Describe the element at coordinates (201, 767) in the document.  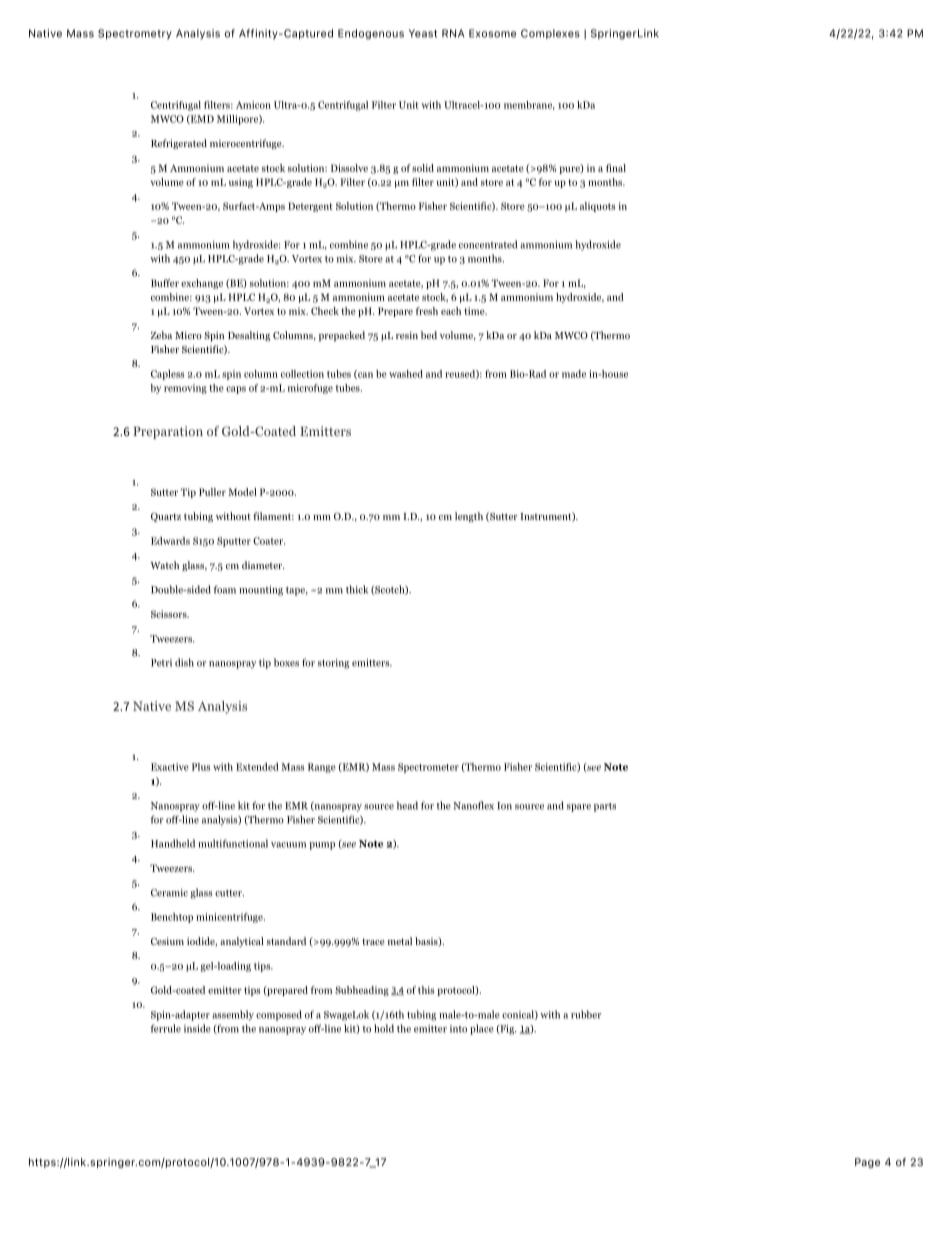
I see `Plus` at that location.
